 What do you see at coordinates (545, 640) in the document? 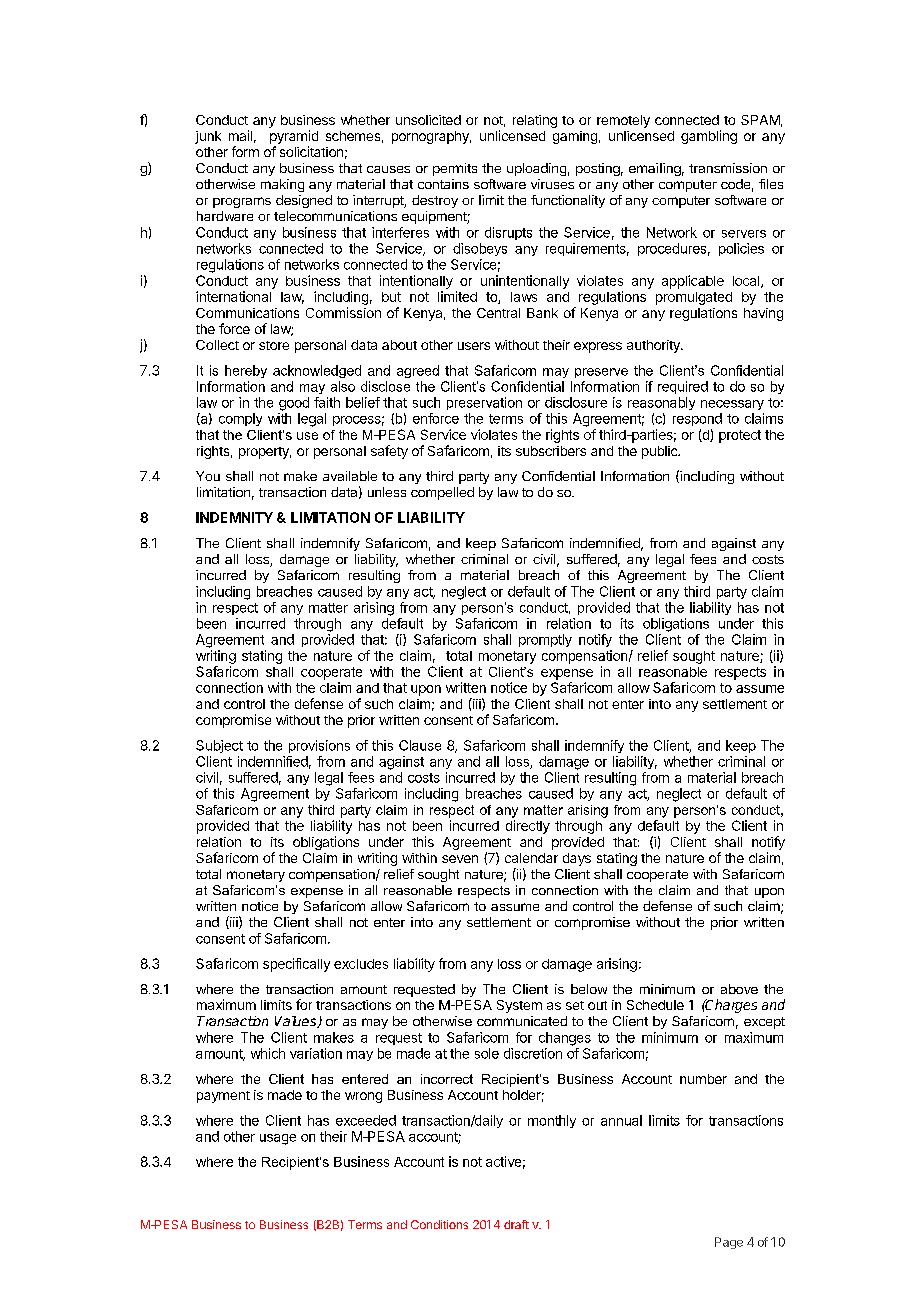
I see `promptly` at bounding box center [545, 640].
